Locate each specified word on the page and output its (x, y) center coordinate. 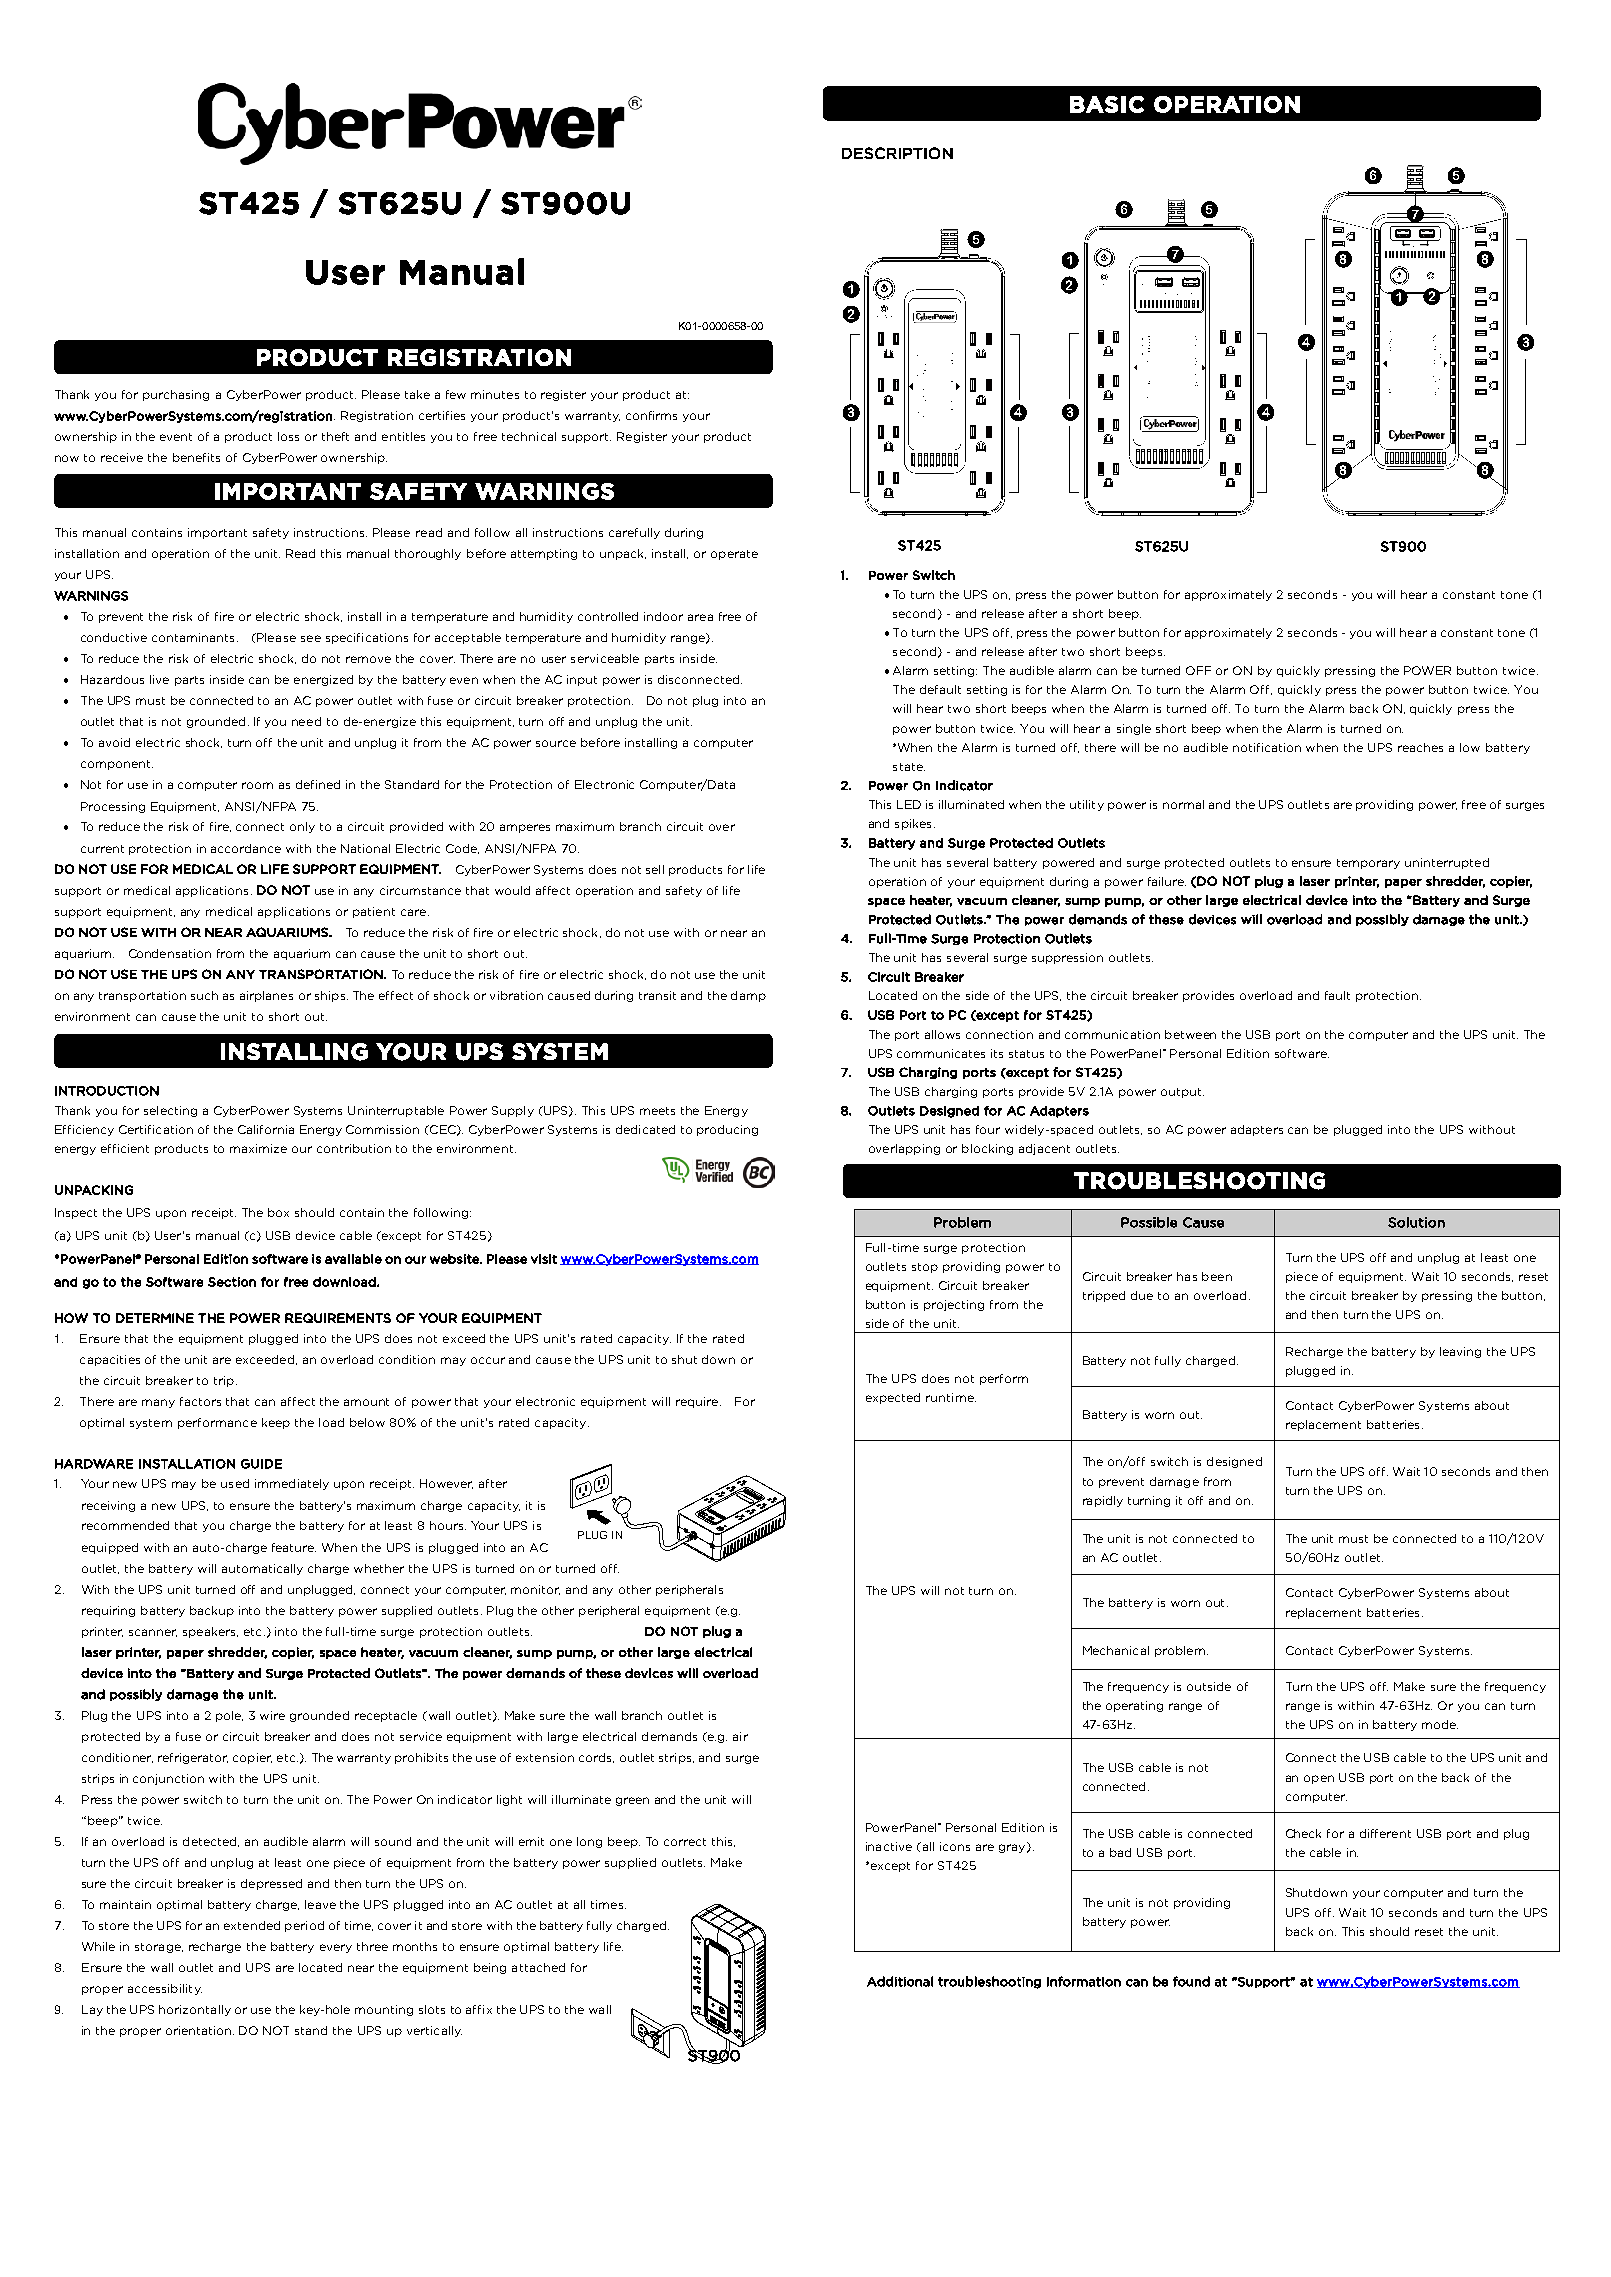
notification (1267, 747)
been (1217, 1276)
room (257, 785)
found (1191, 1981)
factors (200, 1401)
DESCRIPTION (897, 153)
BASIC (1107, 104)
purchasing (176, 395)
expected (893, 1398)
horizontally (195, 2010)
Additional (900, 1981)
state (909, 767)
